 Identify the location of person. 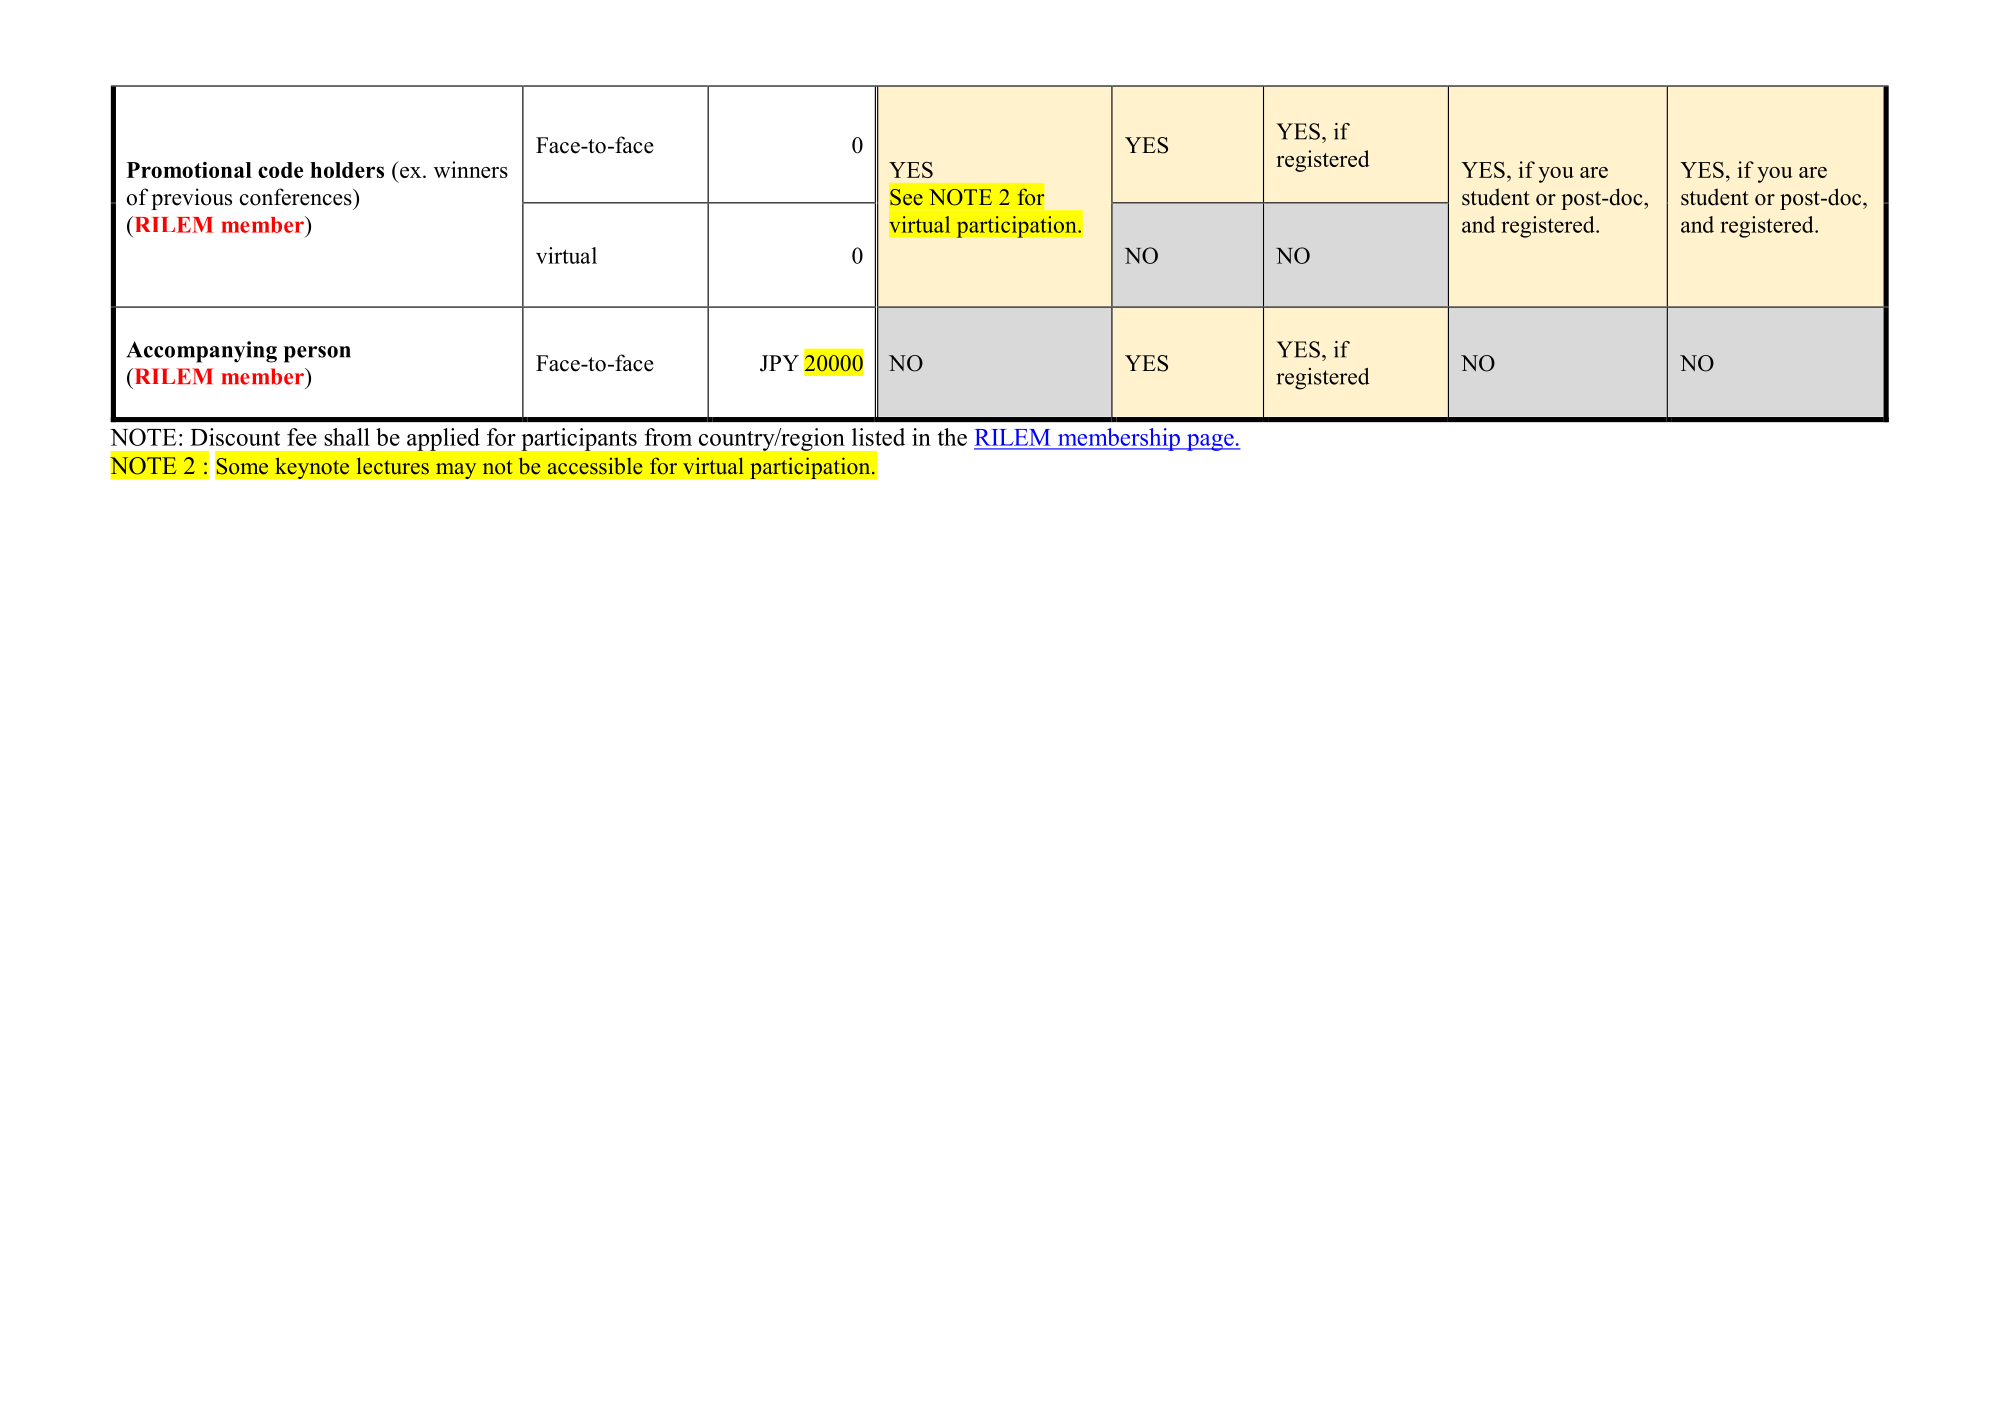
(317, 354).
